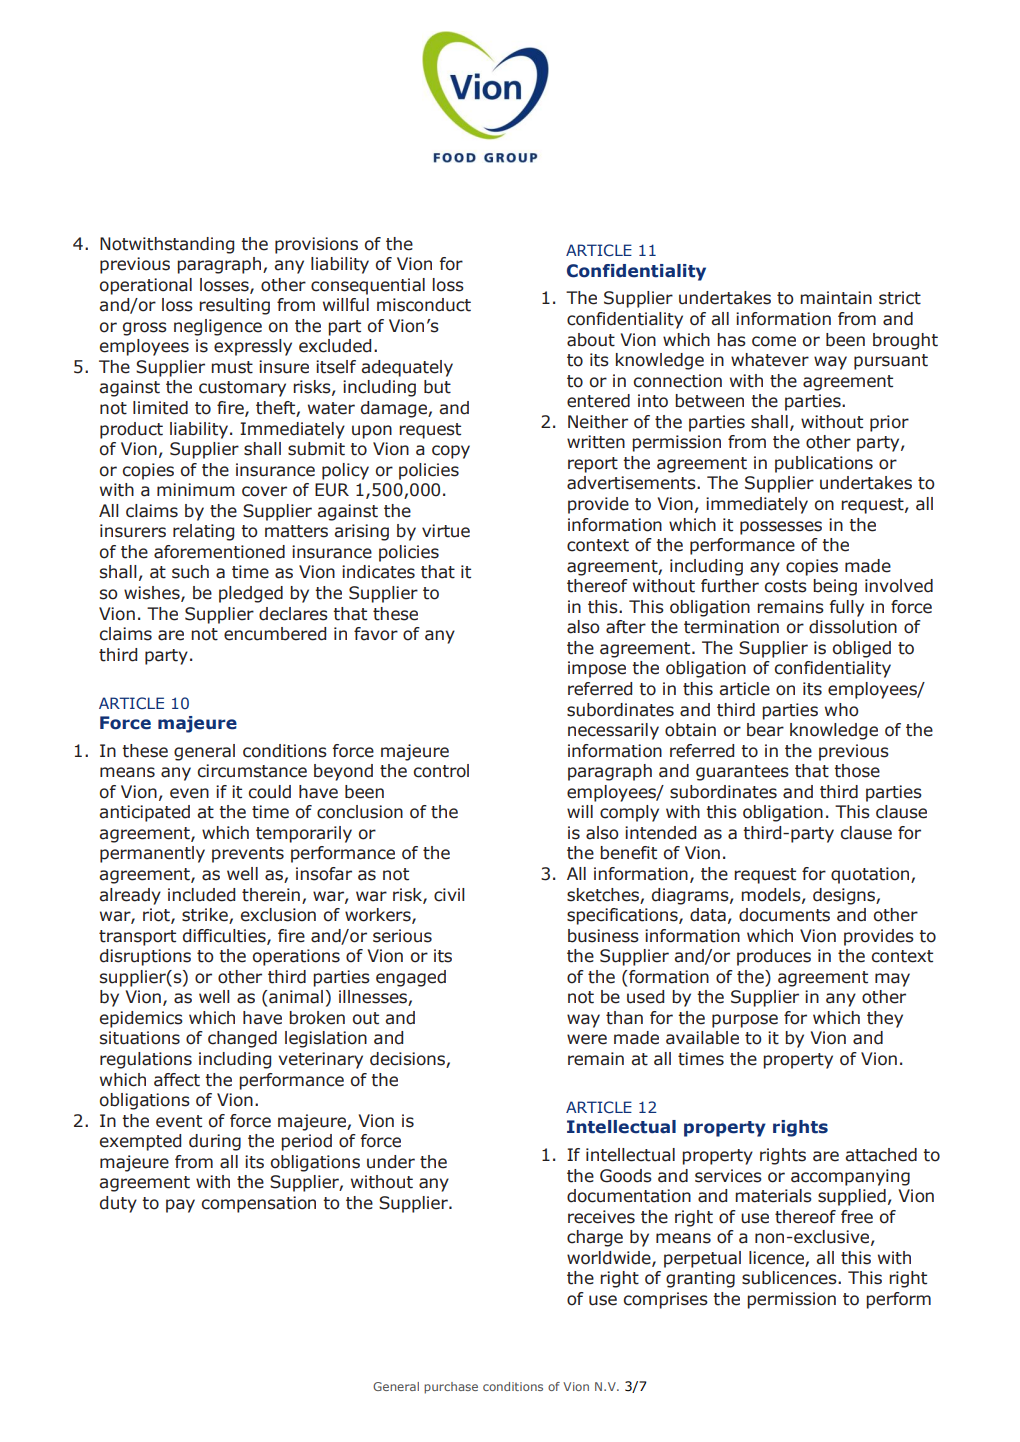 Image resolution: width=1020 pixels, height=1442 pixels. Describe the element at coordinates (451, 1388) in the document. I see `purchase` at that location.
